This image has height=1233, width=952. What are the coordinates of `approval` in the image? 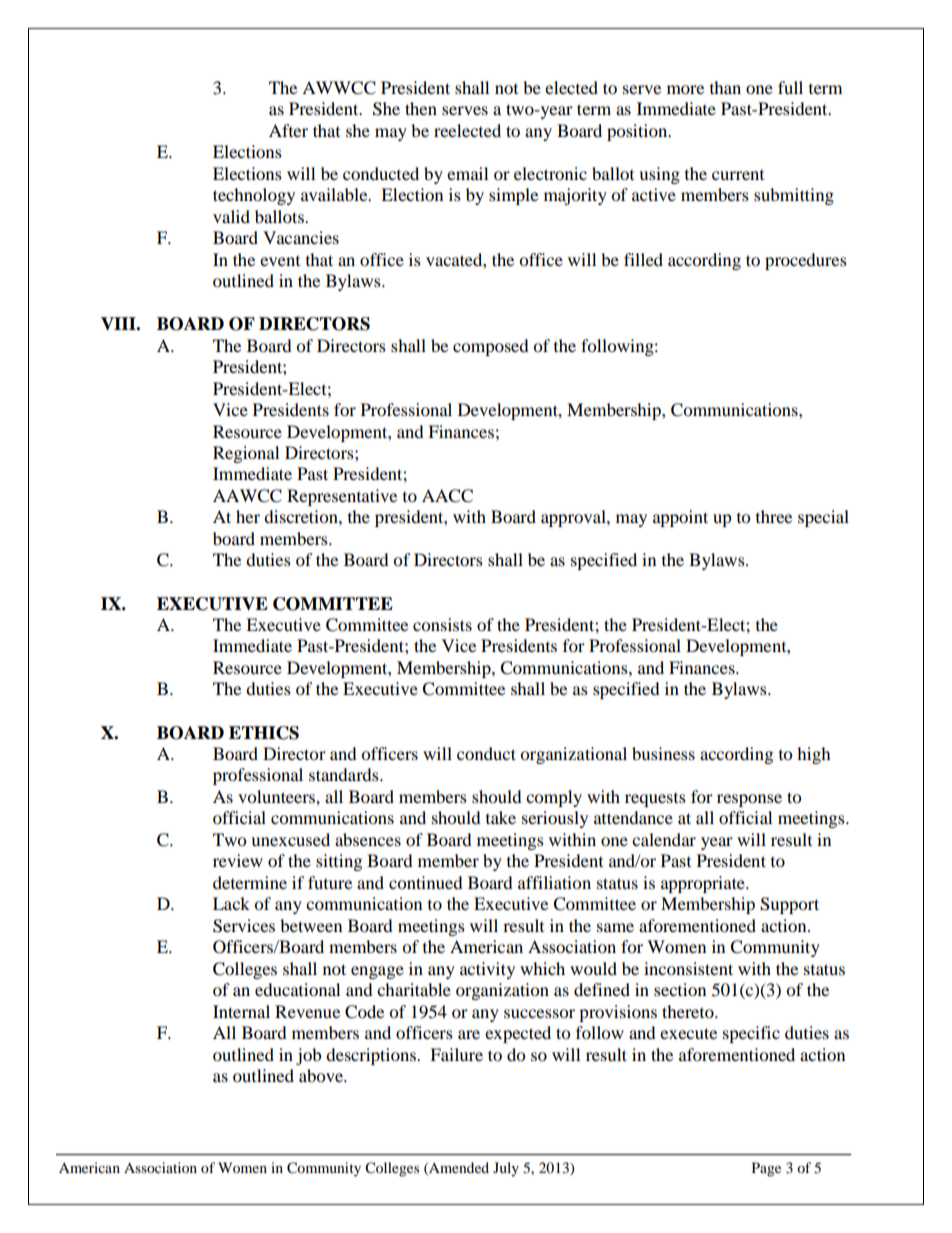 It's located at (574, 518).
